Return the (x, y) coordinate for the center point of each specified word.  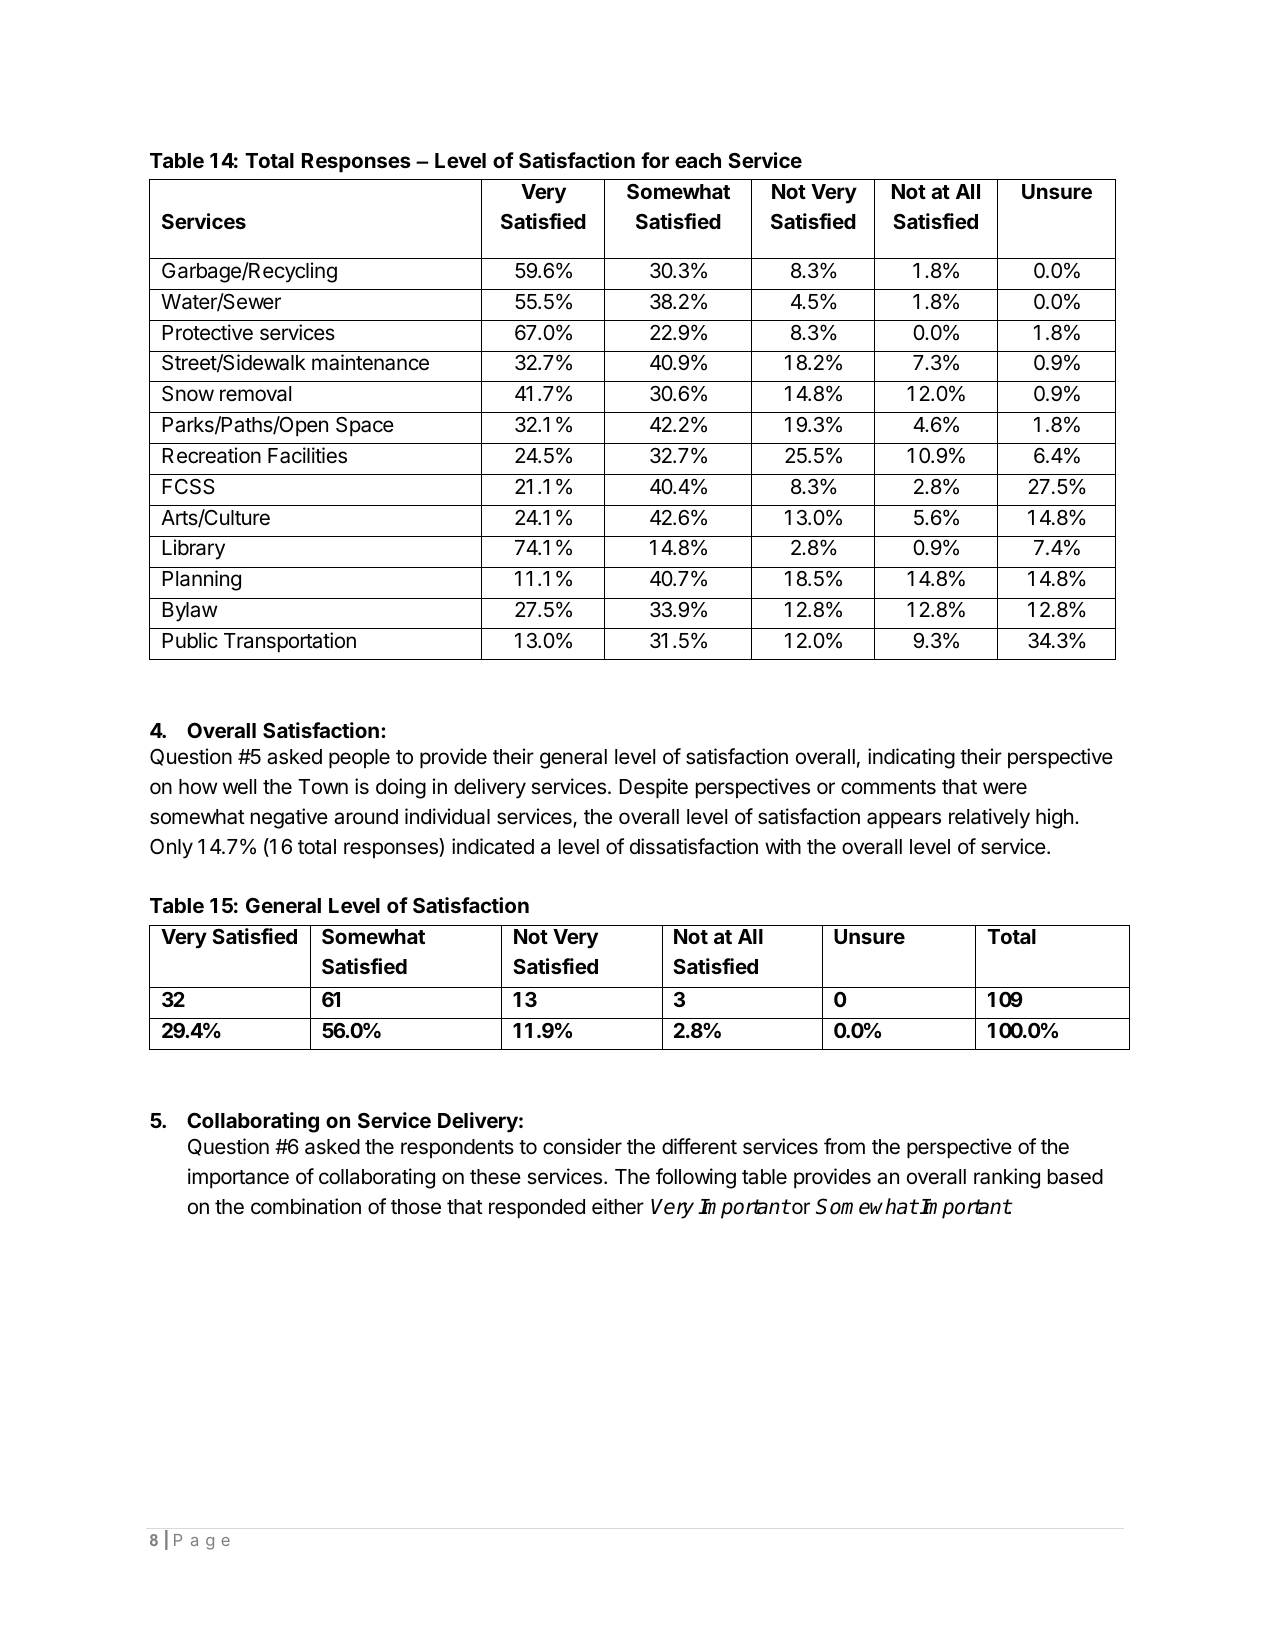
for (655, 160)
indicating (911, 758)
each (698, 160)
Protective (208, 332)
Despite (654, 788)
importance (238, 1178)
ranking (1007, 1178)
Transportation (290, 642)
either (618, 1206)
